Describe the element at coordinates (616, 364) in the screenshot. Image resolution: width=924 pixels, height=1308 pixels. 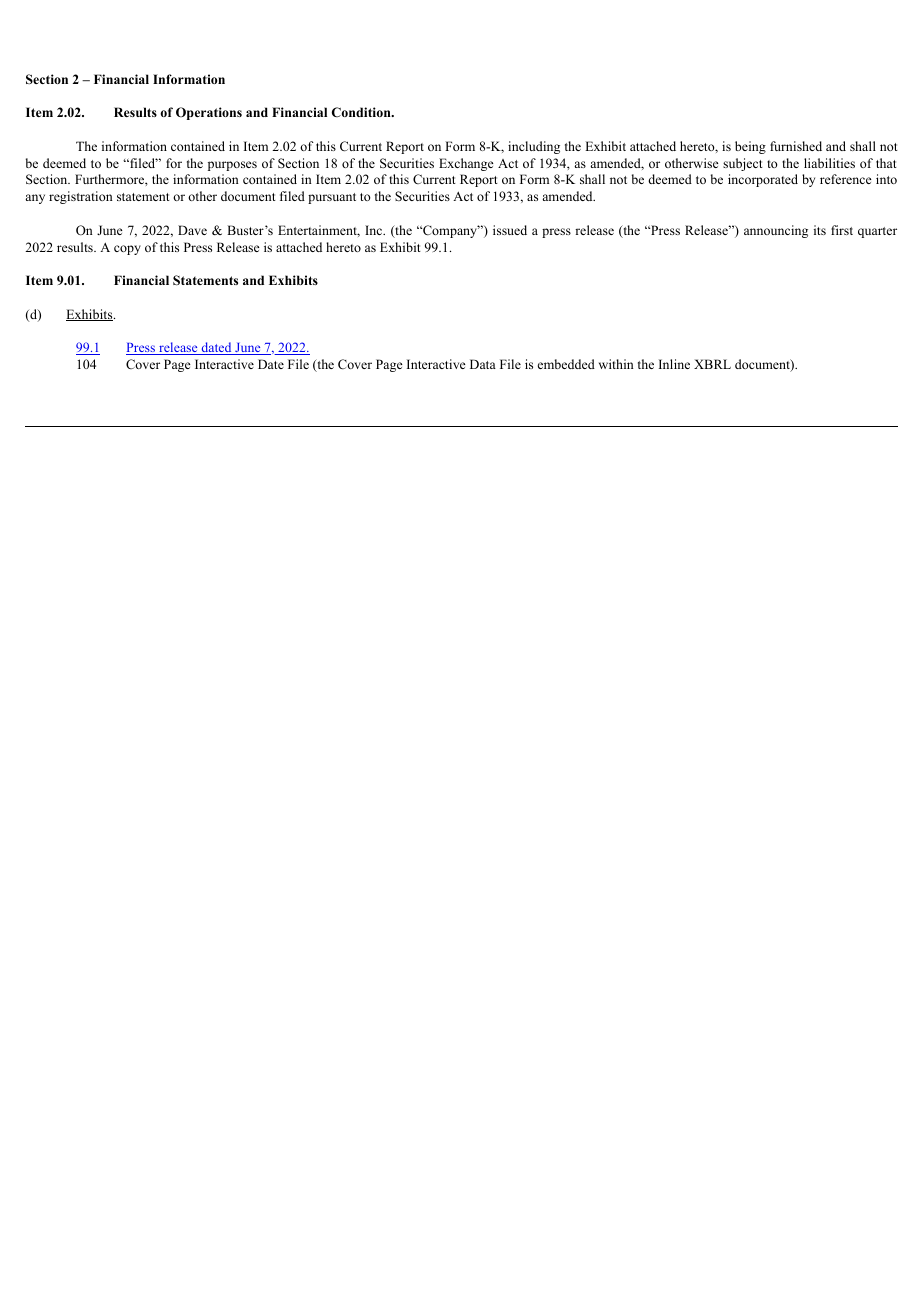
I see `within` at that location.
